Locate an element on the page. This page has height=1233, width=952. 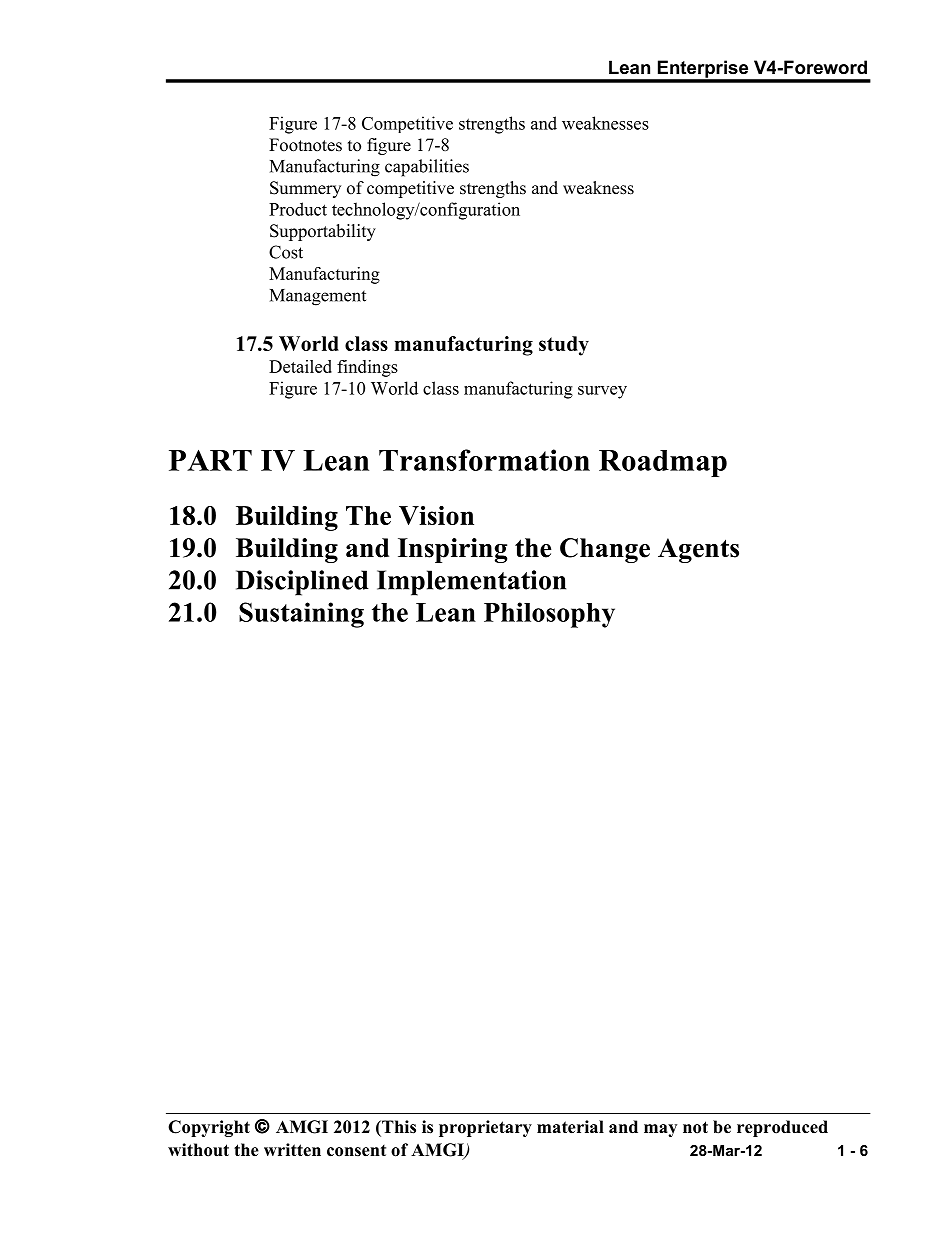
Detailed is located at coordinates (300, 366).
